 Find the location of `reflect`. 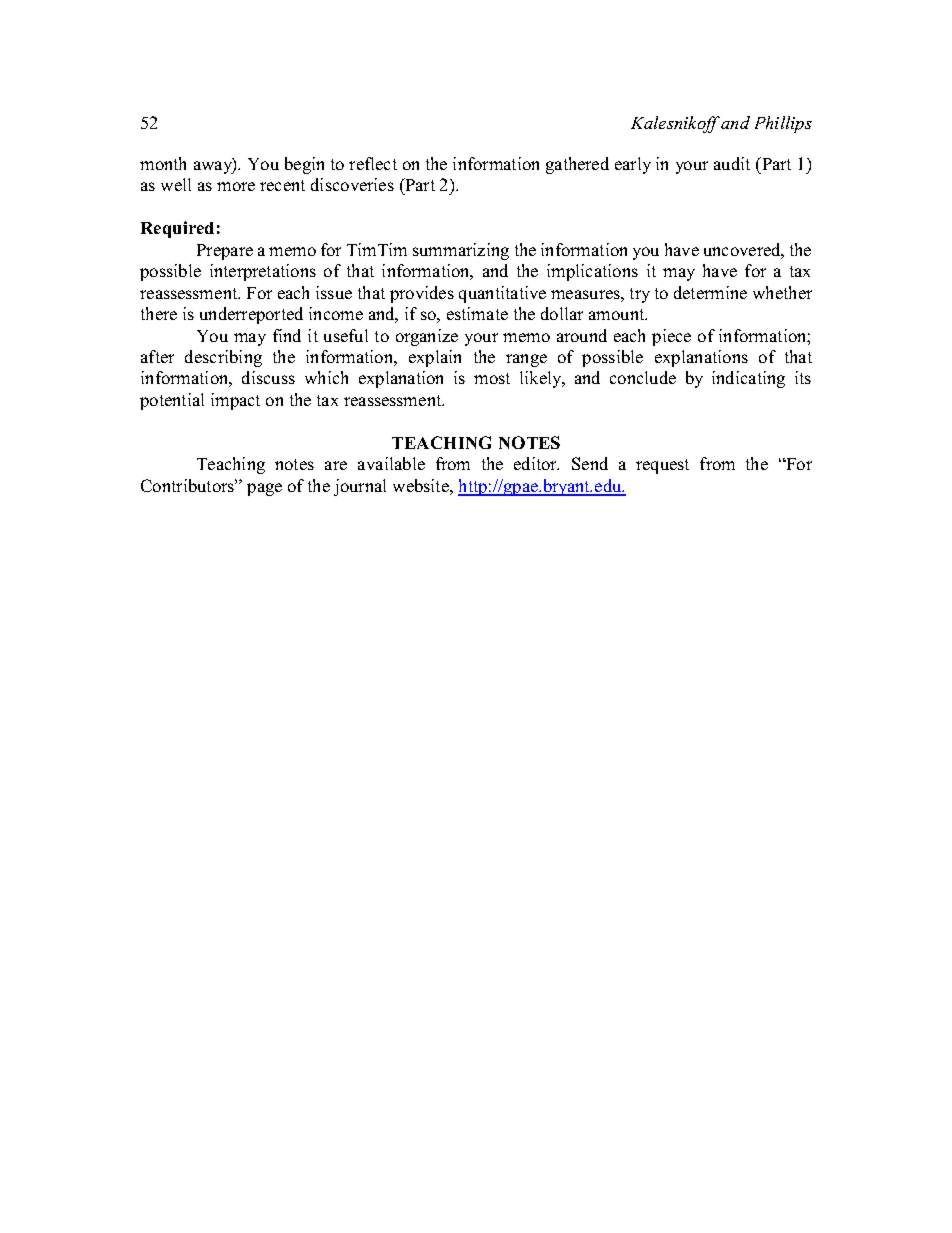

reflect is located at coordinates (373, 163).
